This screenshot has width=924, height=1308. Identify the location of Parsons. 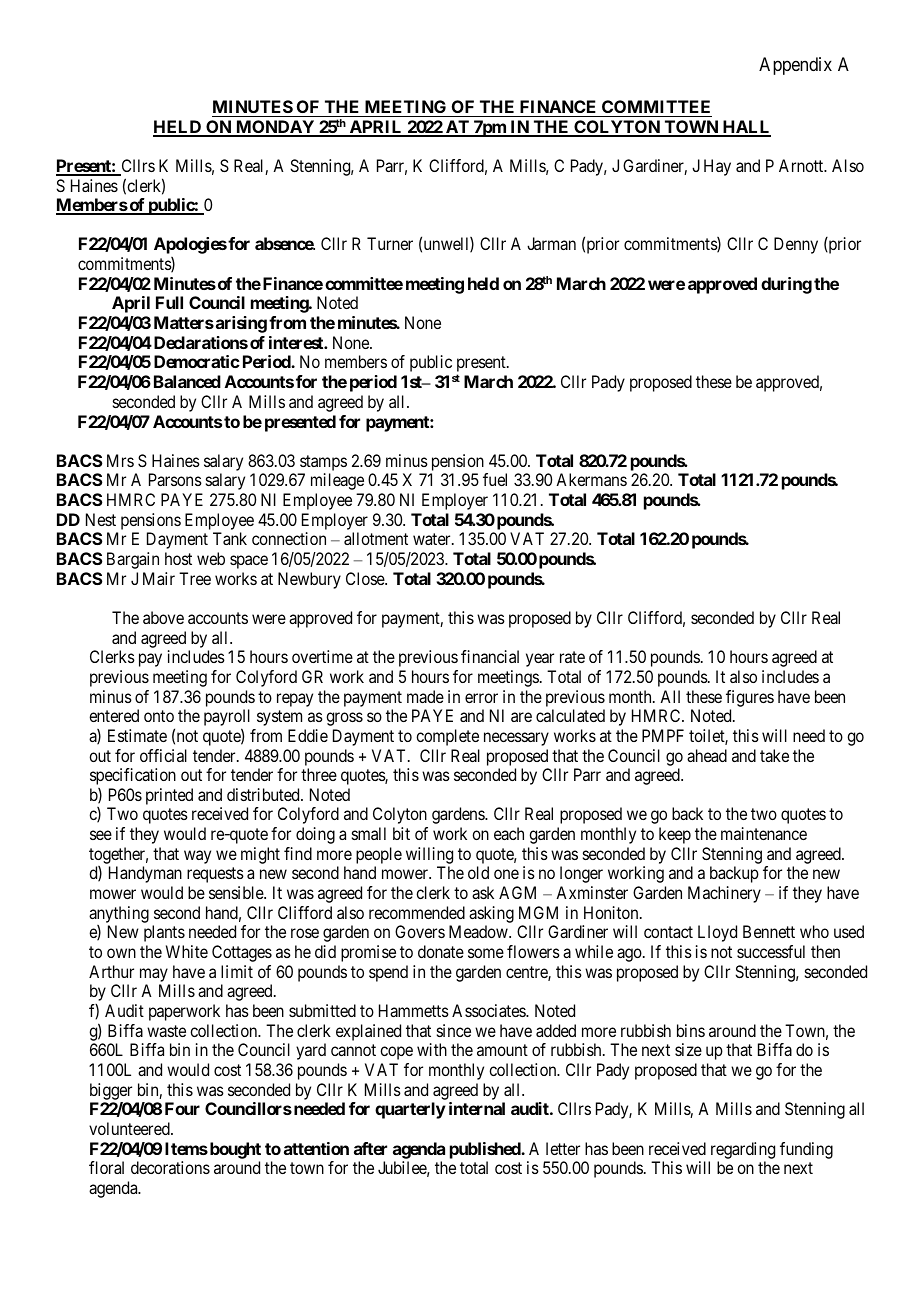
(175, 479).
